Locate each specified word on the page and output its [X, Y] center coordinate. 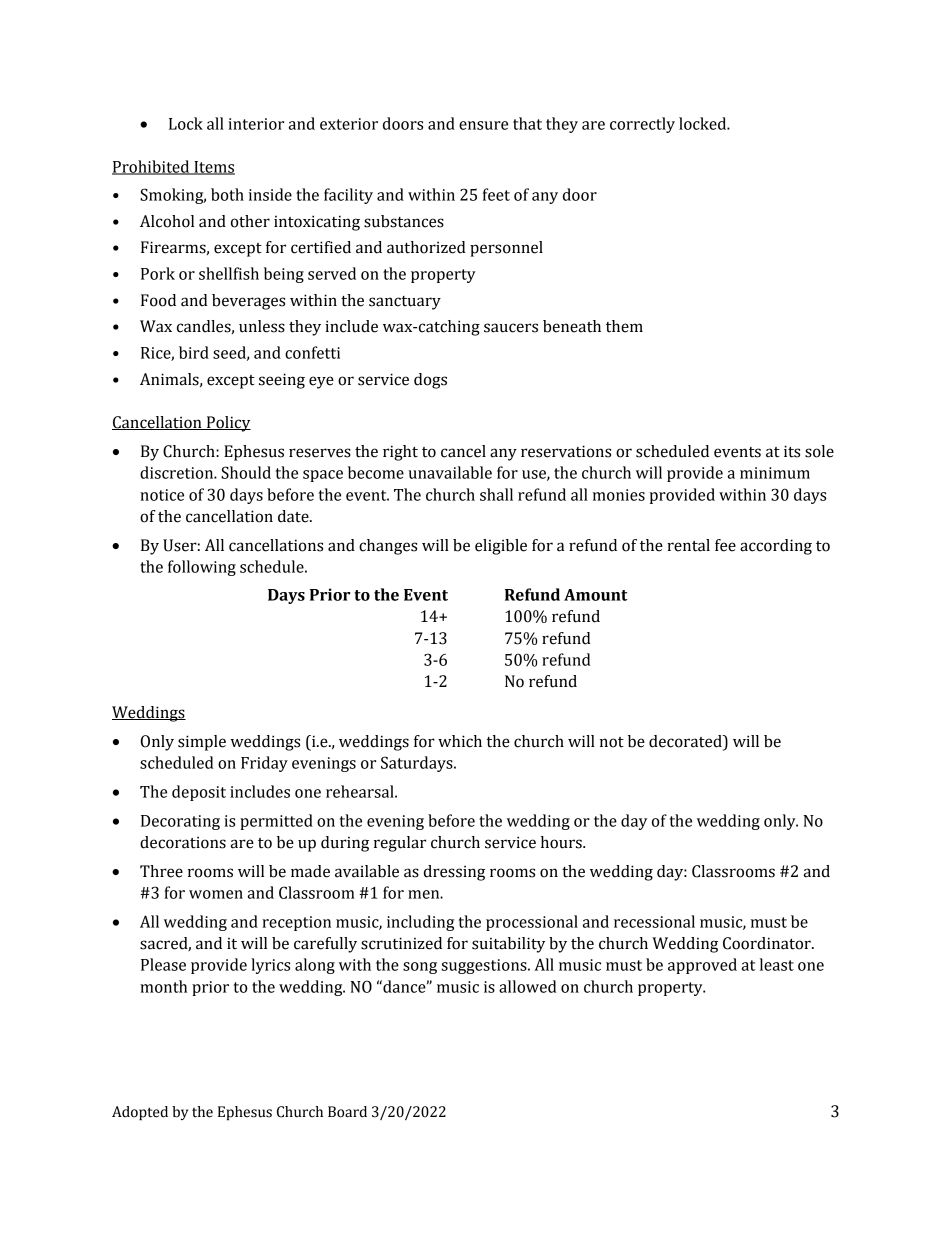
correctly [642, 125]
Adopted [140, 1113]
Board [347, 1112]
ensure [483, 125]
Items [213, 168]
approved [702, 966]
